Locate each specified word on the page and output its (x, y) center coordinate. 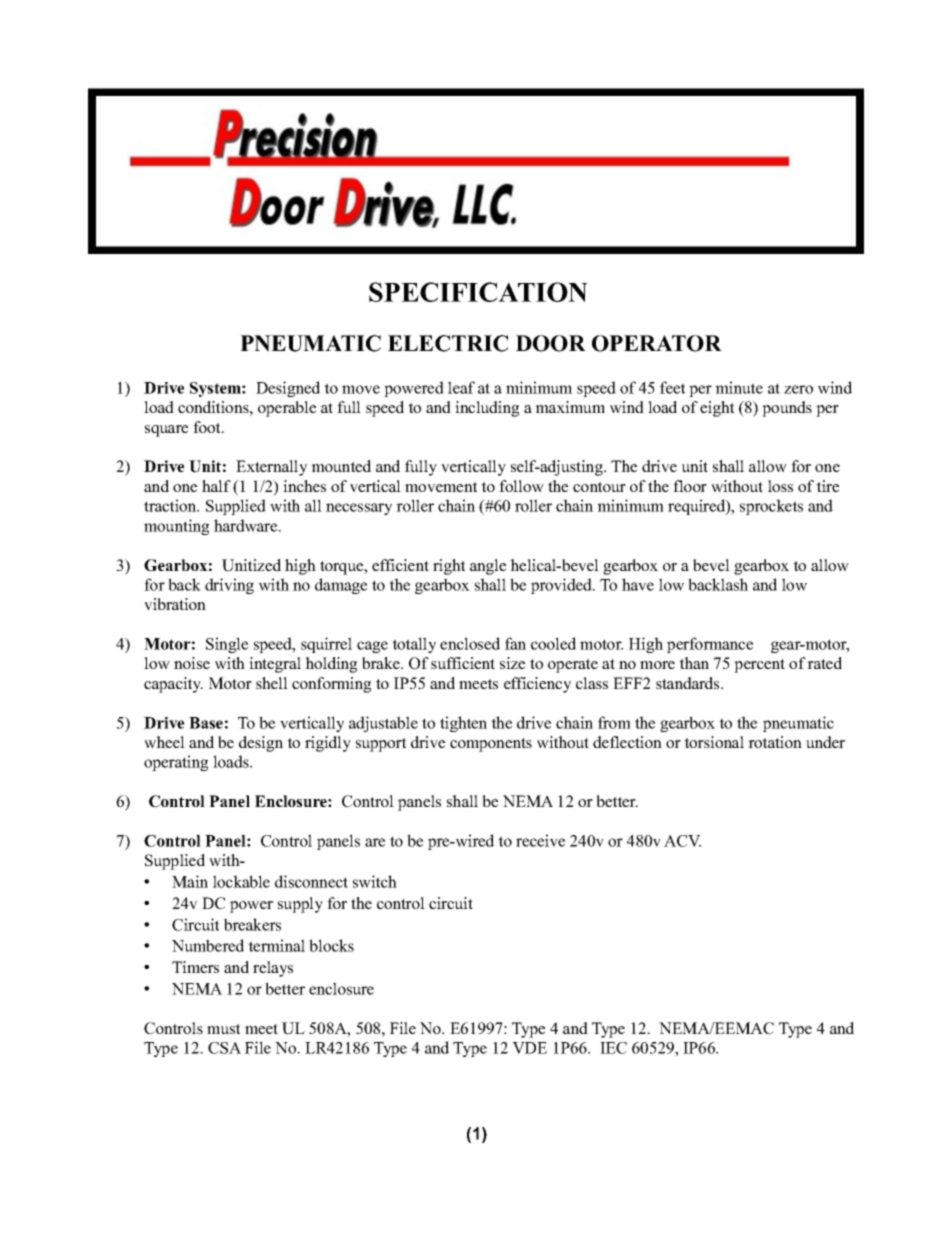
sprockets (771, 507)
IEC (613, 1048)
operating (176, 763)
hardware (247, 525)
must (223, 1029)
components (491, 745)
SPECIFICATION (478, 292)
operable (287, 409)
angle (488, 567)
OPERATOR (657, 343)
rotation (775, 742)
